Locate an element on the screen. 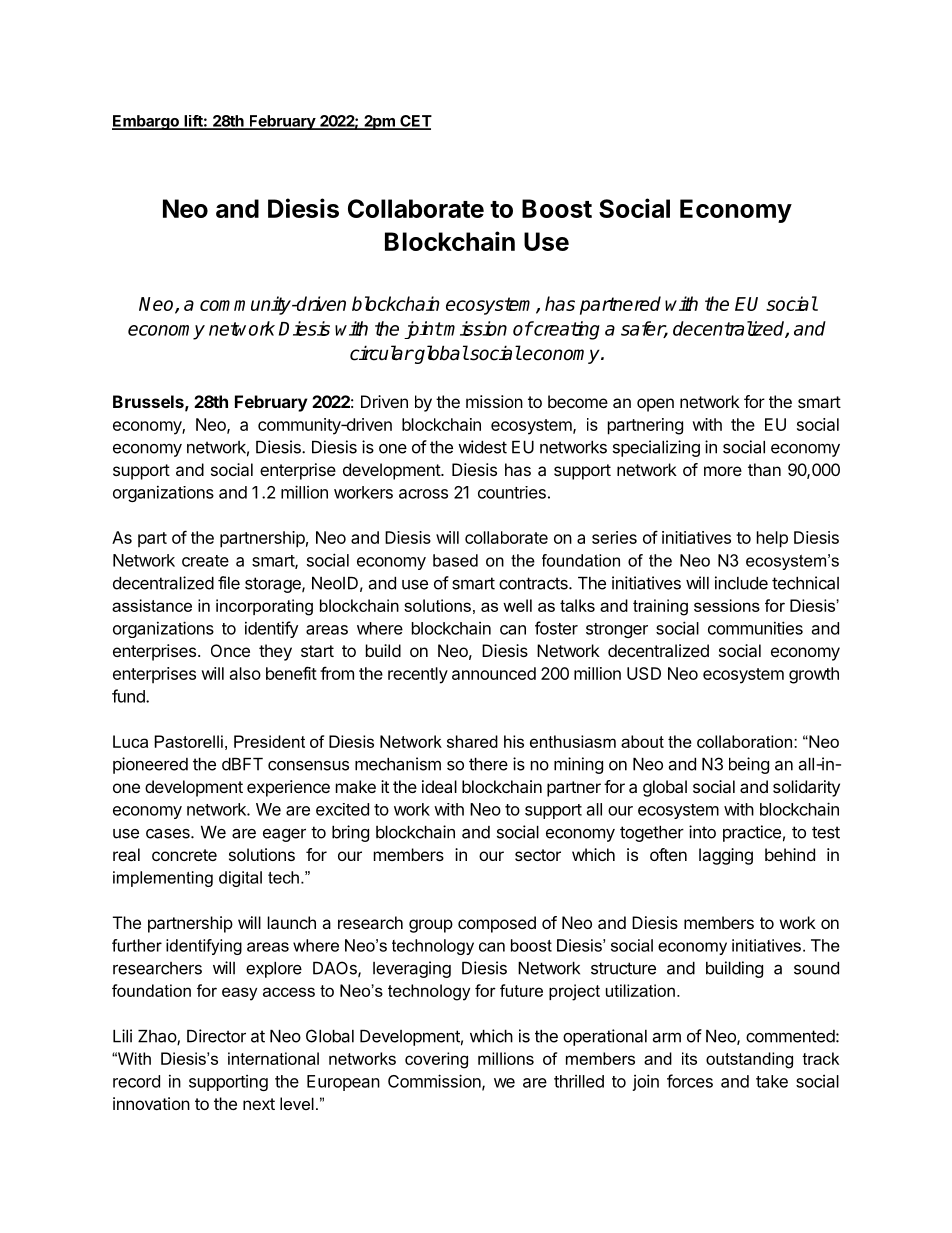 The image size is (952, 1233). there is located at coordinates (488, 764).
